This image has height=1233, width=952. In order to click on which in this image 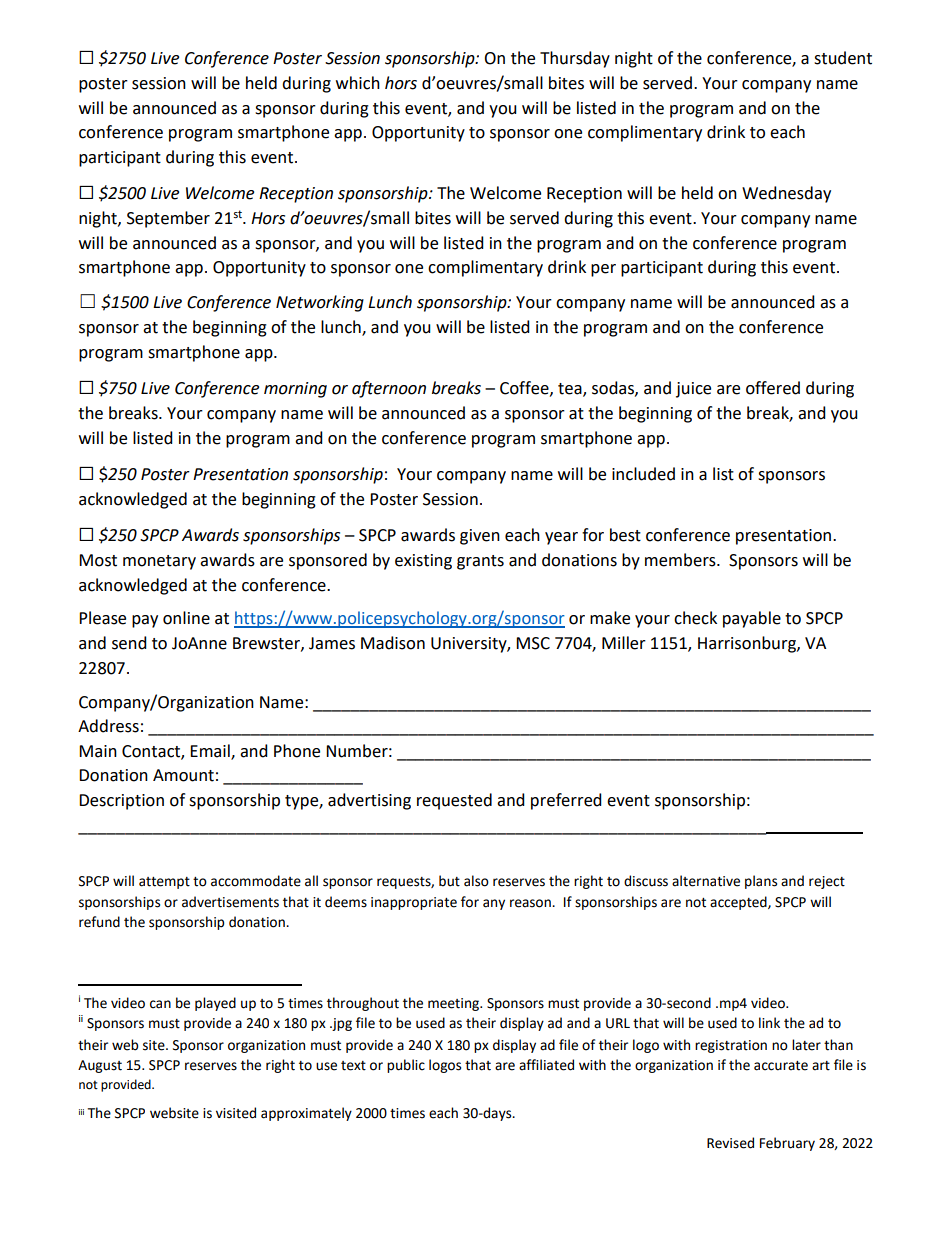, I will do `click(358, 83)`.
